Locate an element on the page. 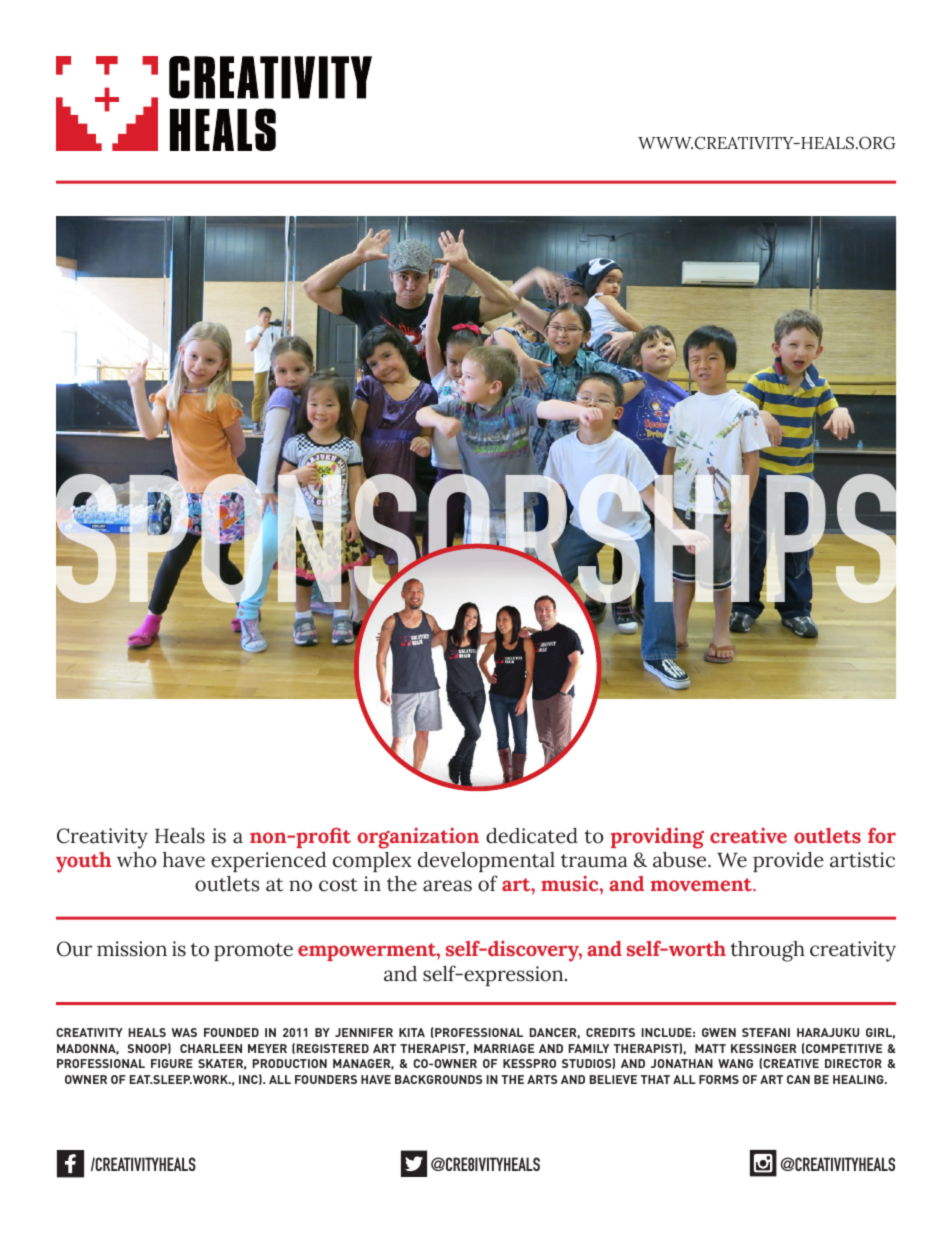 This page has width=952, height=1233. dedicated is located at coordinates (532, 836).
